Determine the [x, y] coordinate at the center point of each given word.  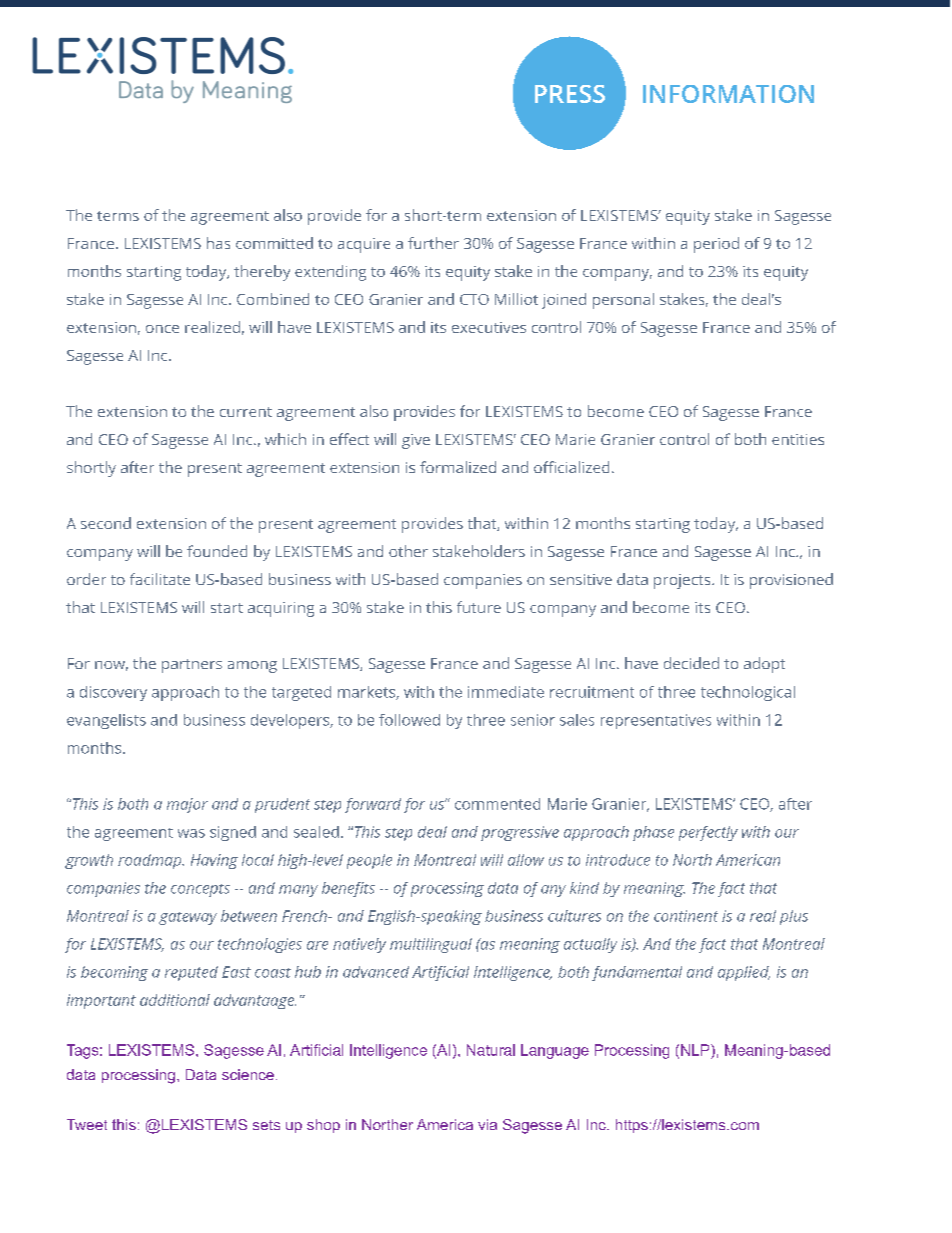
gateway [188, 918]
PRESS [570, 94]
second [106, 523]
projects [683, 581]
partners [192, 666]
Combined [273, 299]
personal [623, 301]
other [408, 551]
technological [748, 693]
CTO [474, 299]
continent [686, 916]
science [248, 1074]
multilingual [431, 945]
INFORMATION [728, 94]
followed [409, 720]
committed [274, 243]
